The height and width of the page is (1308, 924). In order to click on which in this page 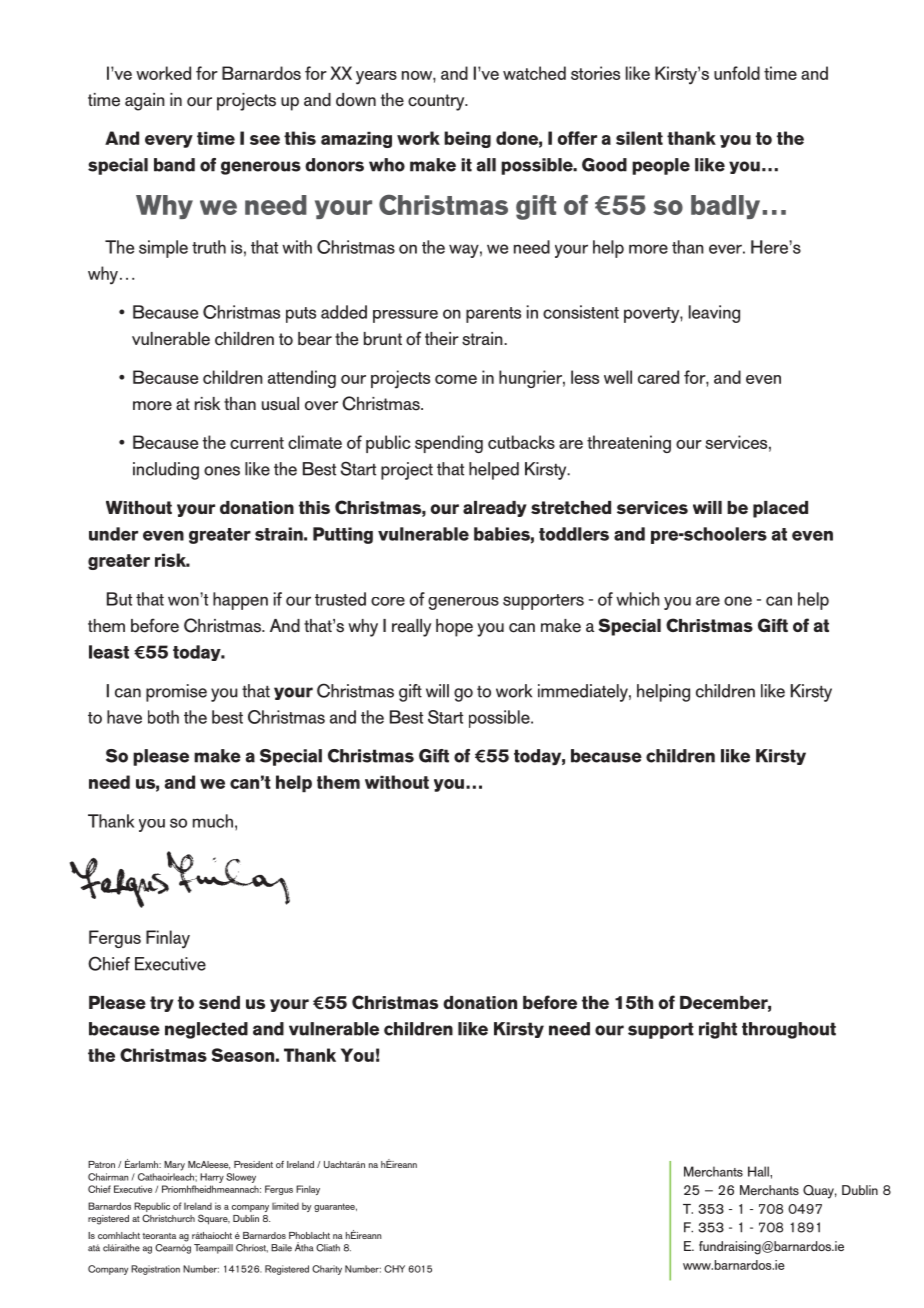, I will do `click(638, 599)`.
